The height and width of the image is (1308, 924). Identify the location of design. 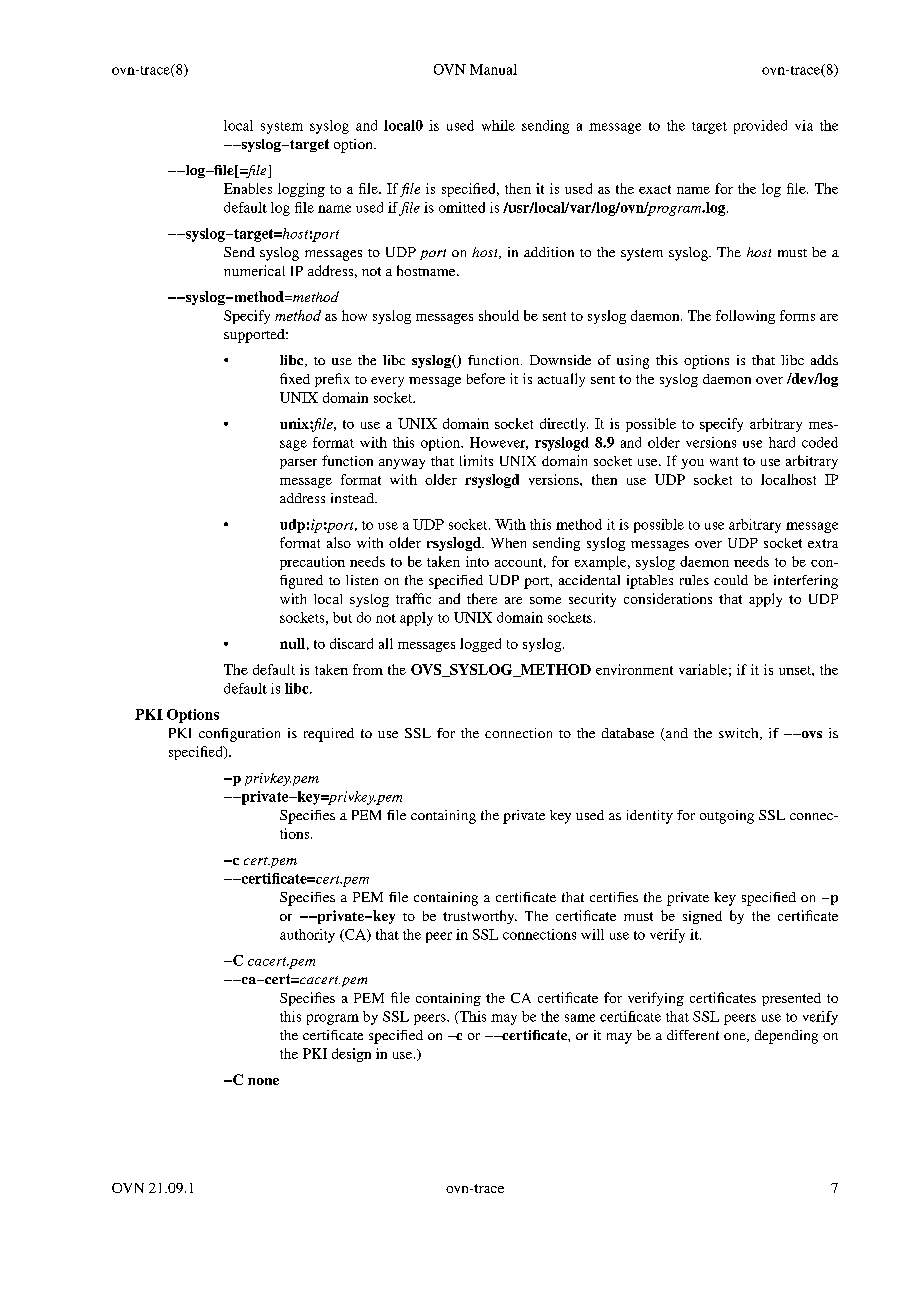
(351, 1055).
